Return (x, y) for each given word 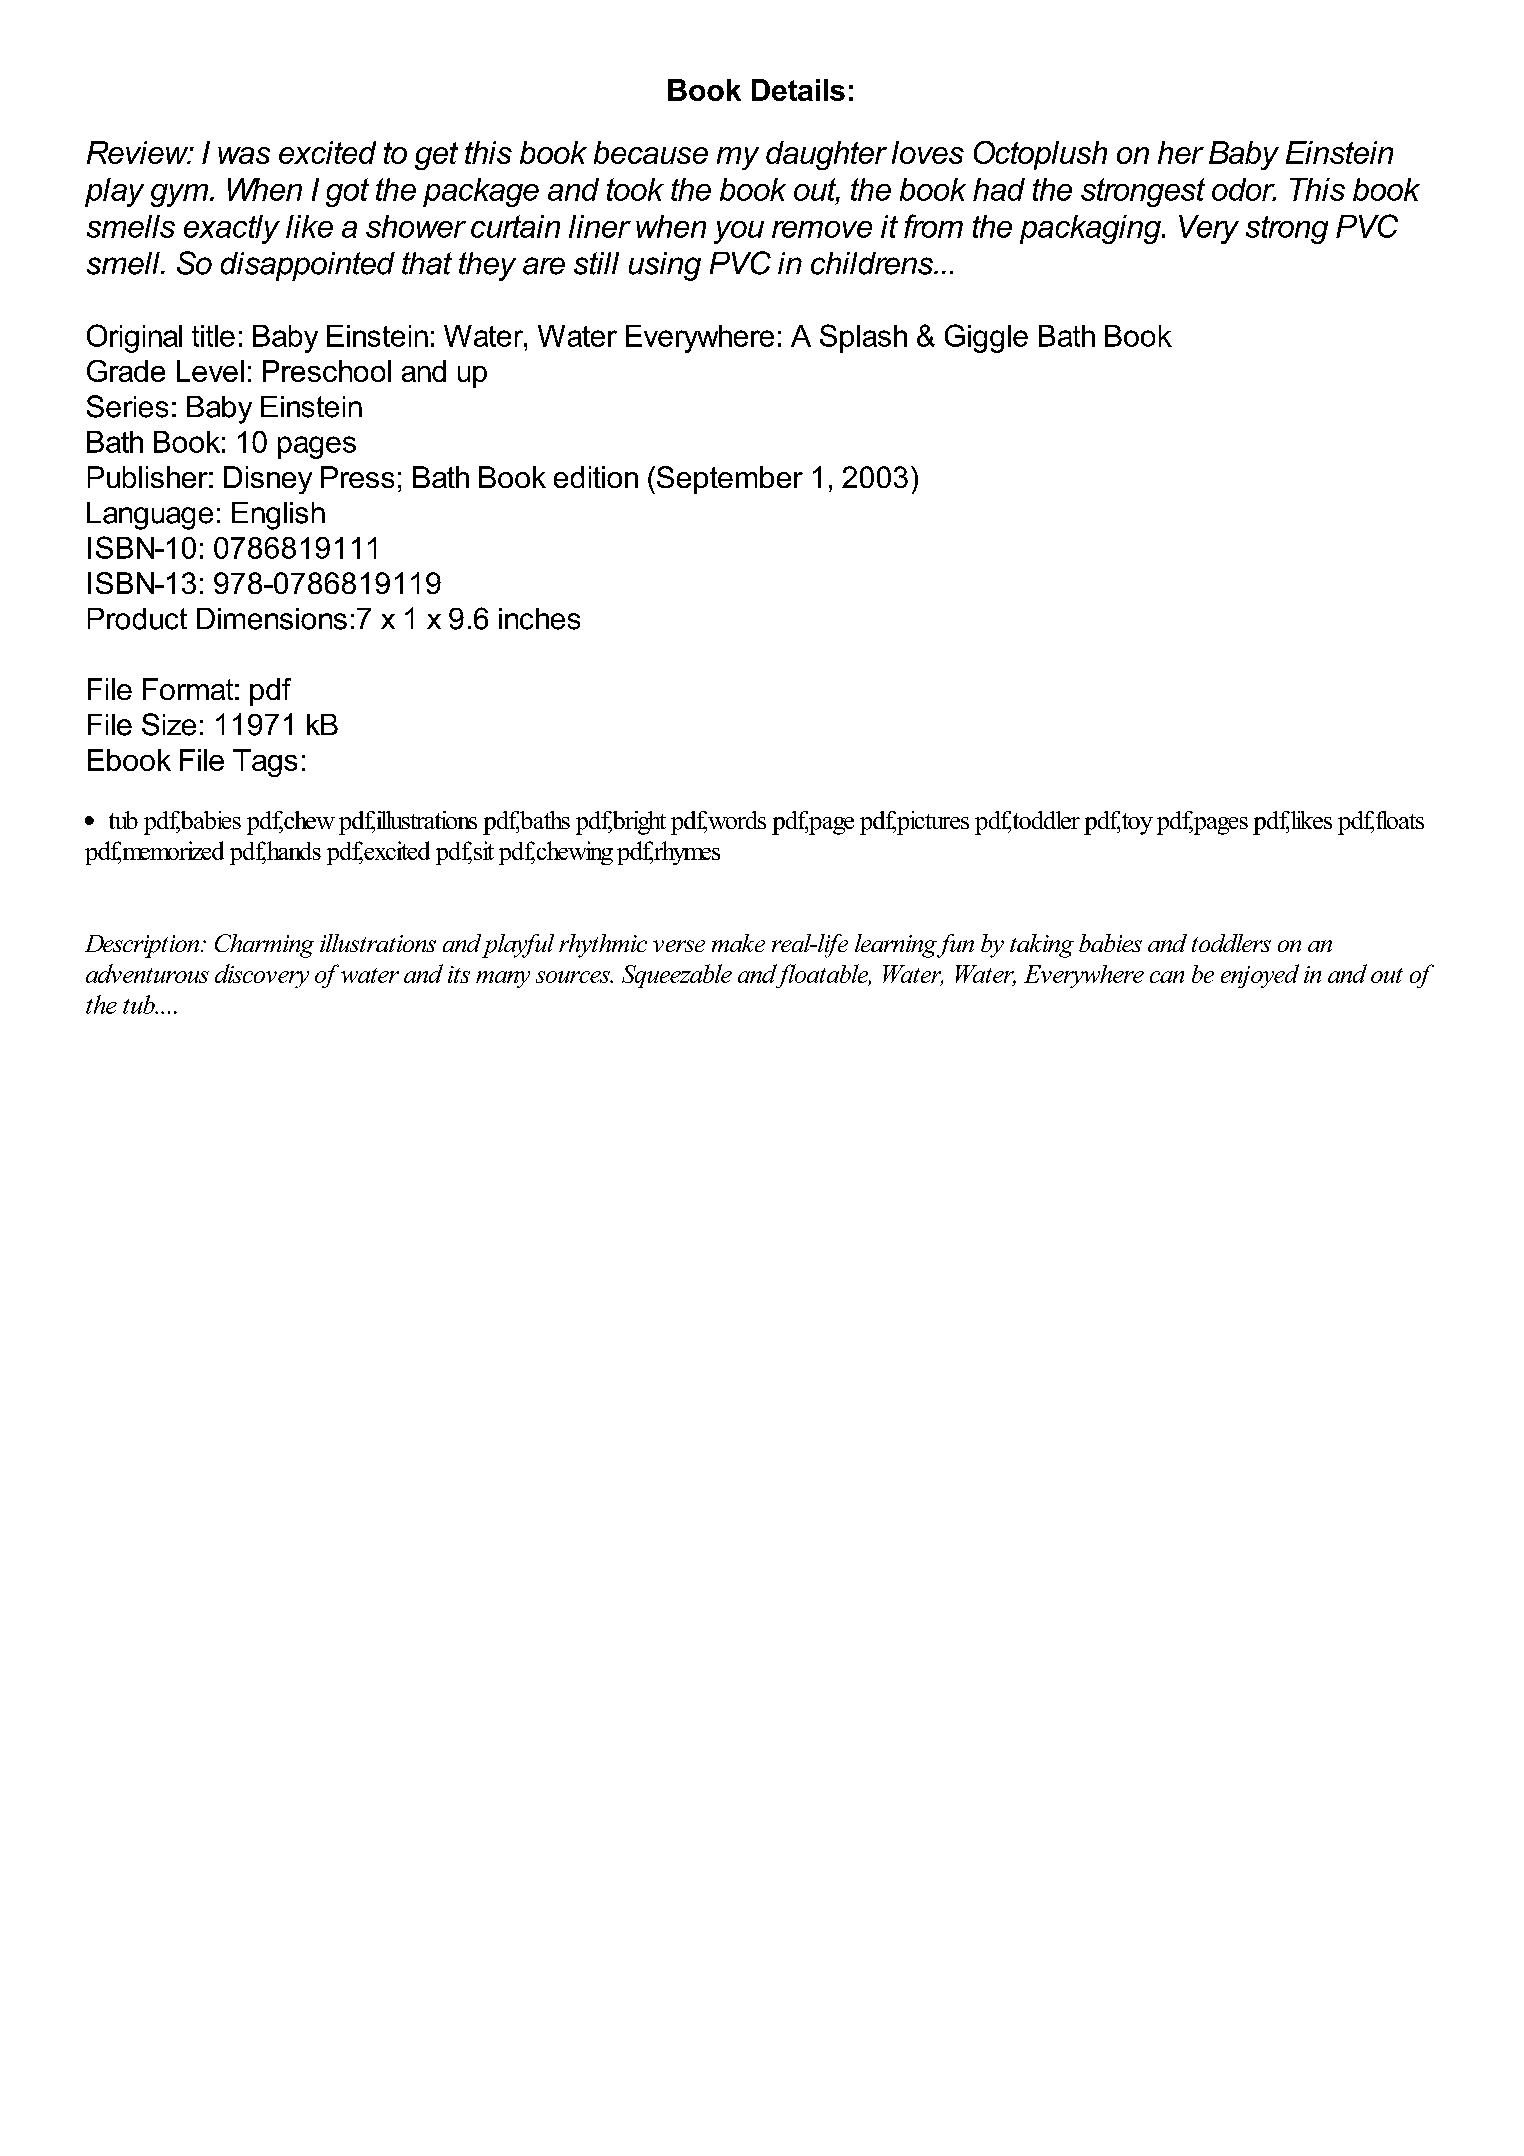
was (244, 155)
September (728, 480)
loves (928, 152)
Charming (264, 946)
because (651, 152)
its (459, 974)
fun (954, 946)
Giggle (986, 338)
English (278, 516)
